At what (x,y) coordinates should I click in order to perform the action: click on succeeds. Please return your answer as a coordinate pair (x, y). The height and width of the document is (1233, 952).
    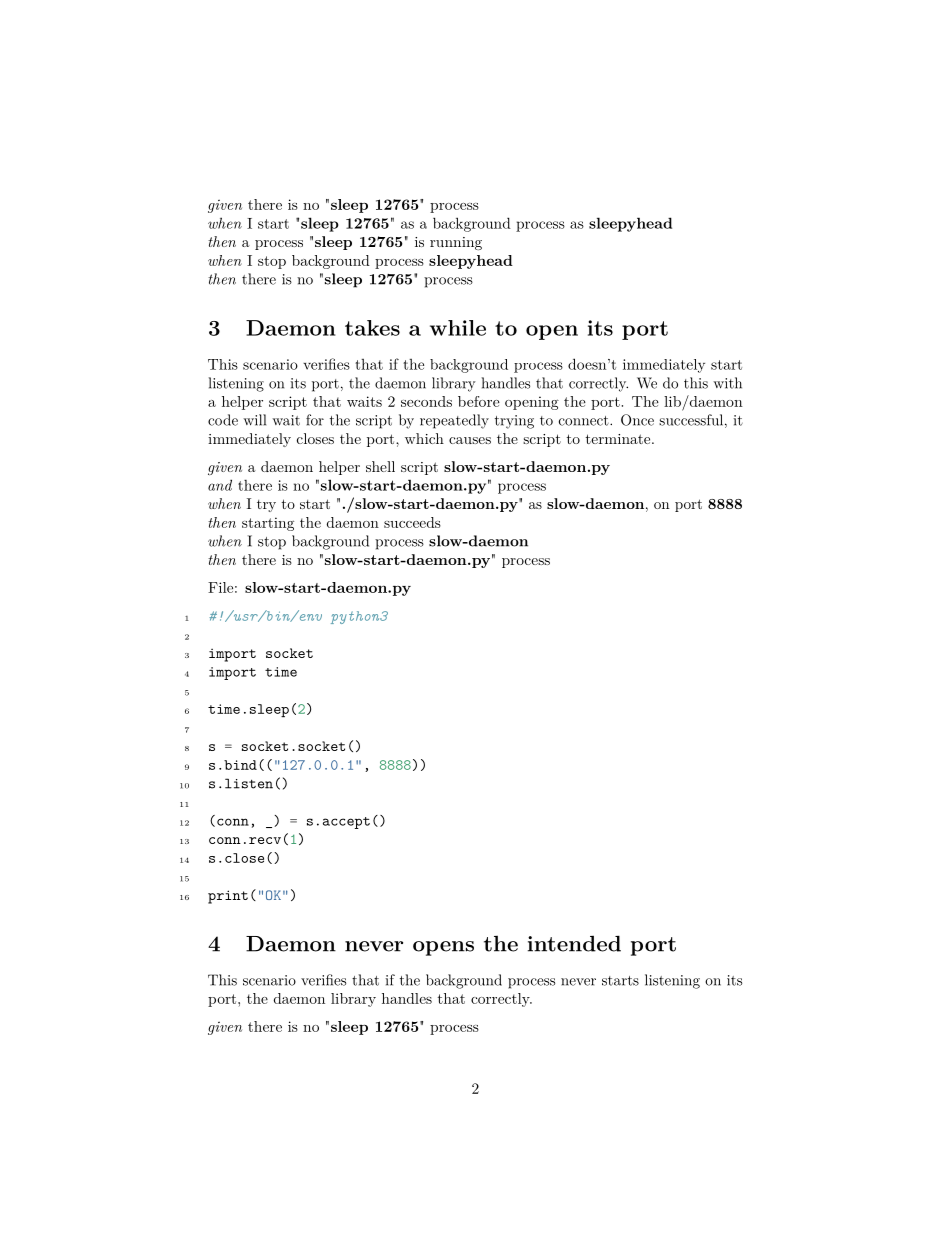
    Looking at the image, I should click on (412, 522).
